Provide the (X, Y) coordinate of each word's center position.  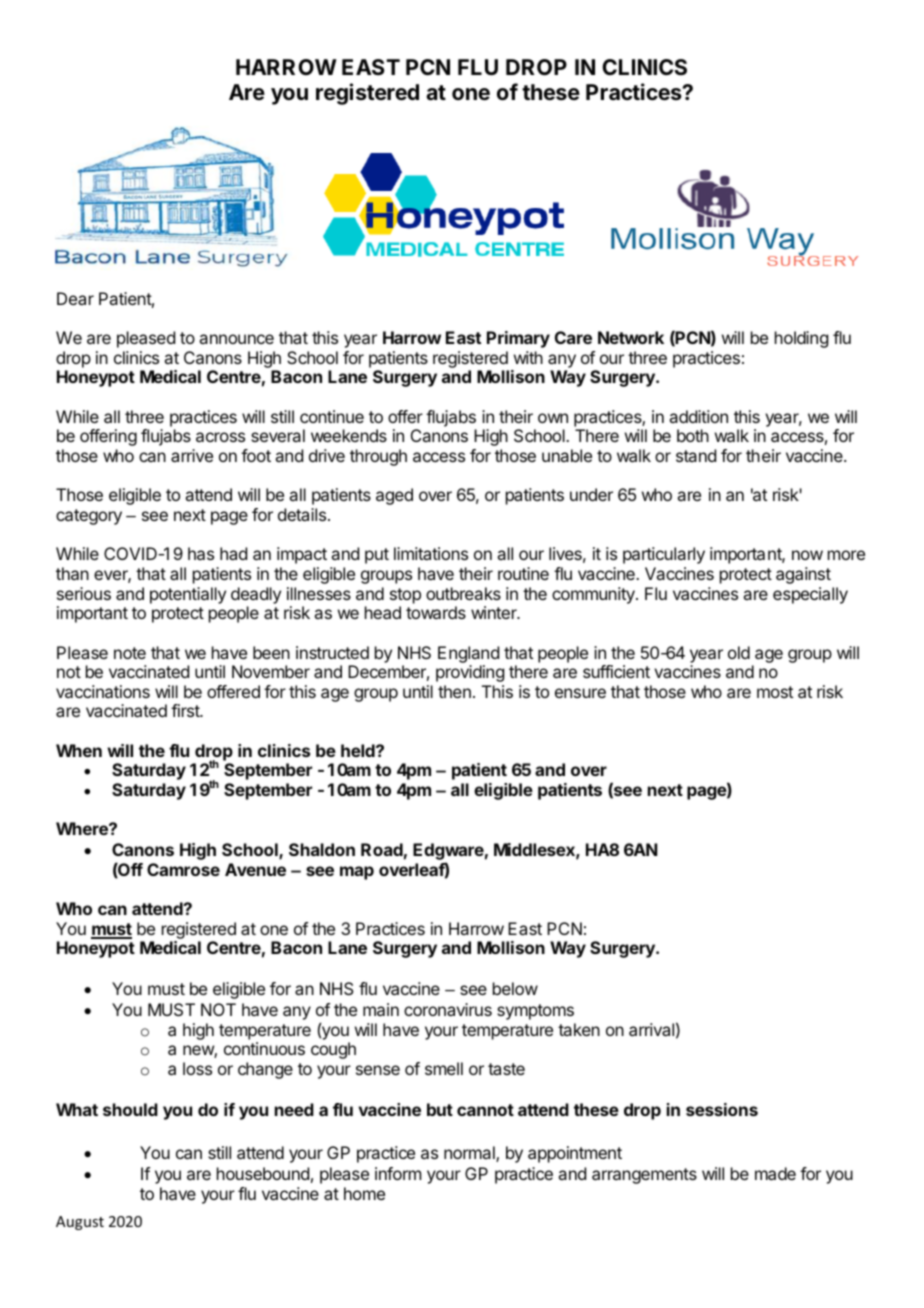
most (775, 692)
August (80, 1223)
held (359, 750)
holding (801, 339)
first (186, 710)
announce (236, 339)
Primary (518, 339)
